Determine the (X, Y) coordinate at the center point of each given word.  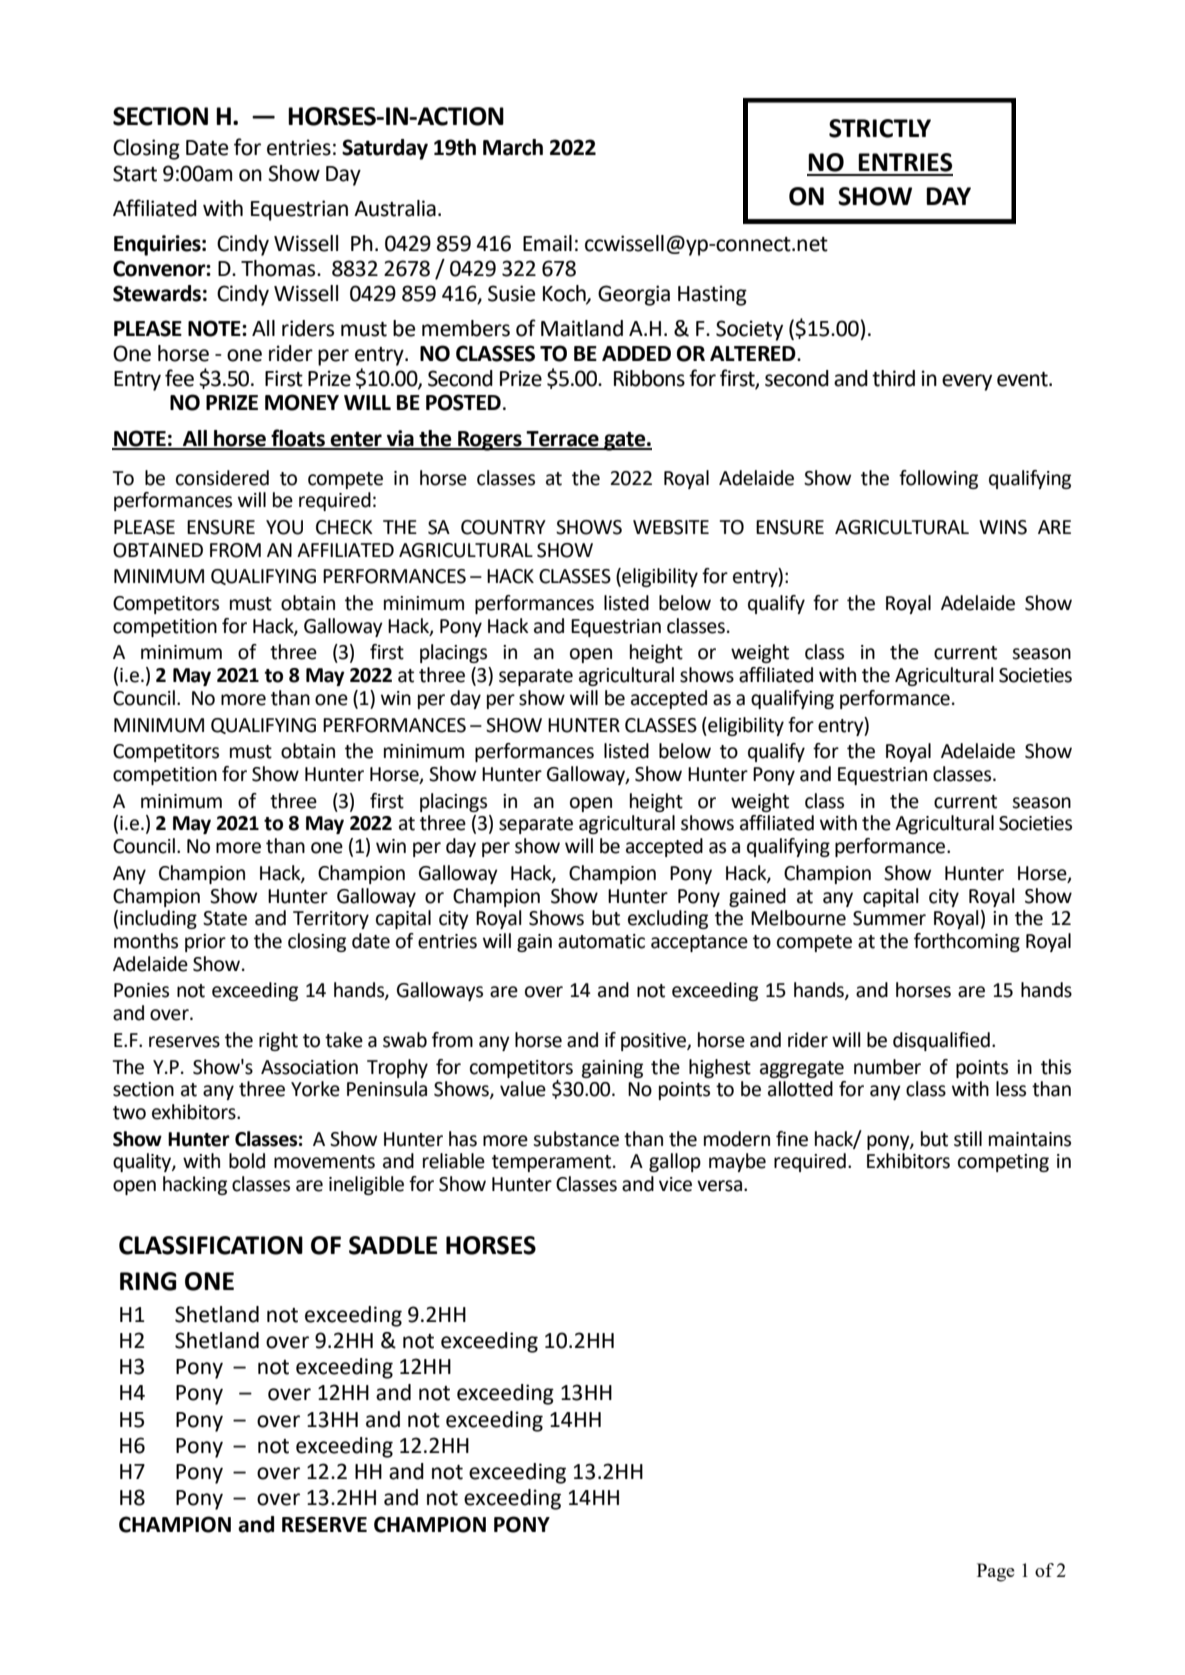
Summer (889, 918)
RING (148, 1281)
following (938, 479)
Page (996, 1572)
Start (135, 173)
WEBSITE (671, 527)
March (513, 147)
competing (1003, 1163)
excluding (668, 919)
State (225, 918)
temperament (553, 1163)
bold (247, 1161)
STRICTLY (880, 128)
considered (222, 478)
